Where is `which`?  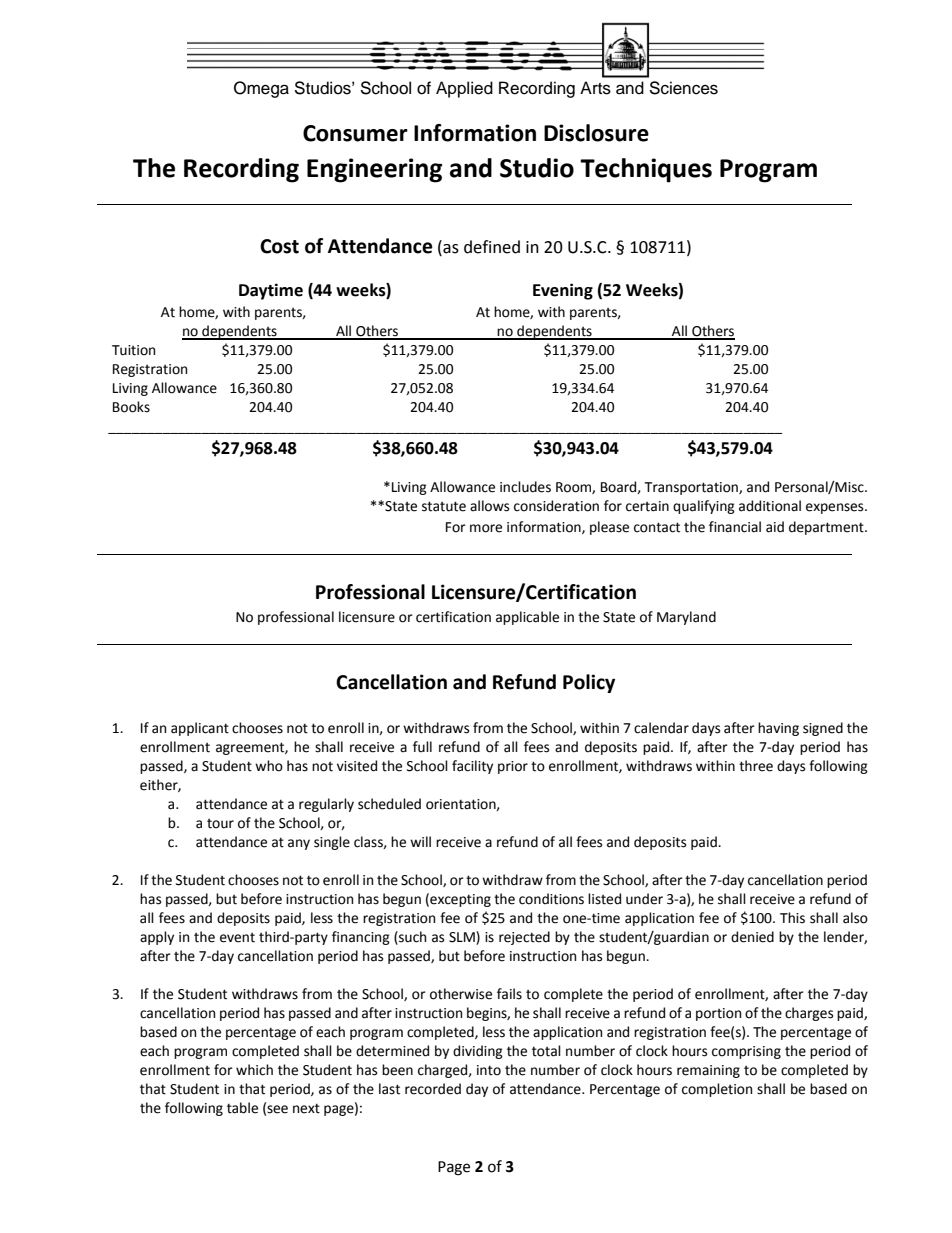
which is located at coordinates (254, 1070).
